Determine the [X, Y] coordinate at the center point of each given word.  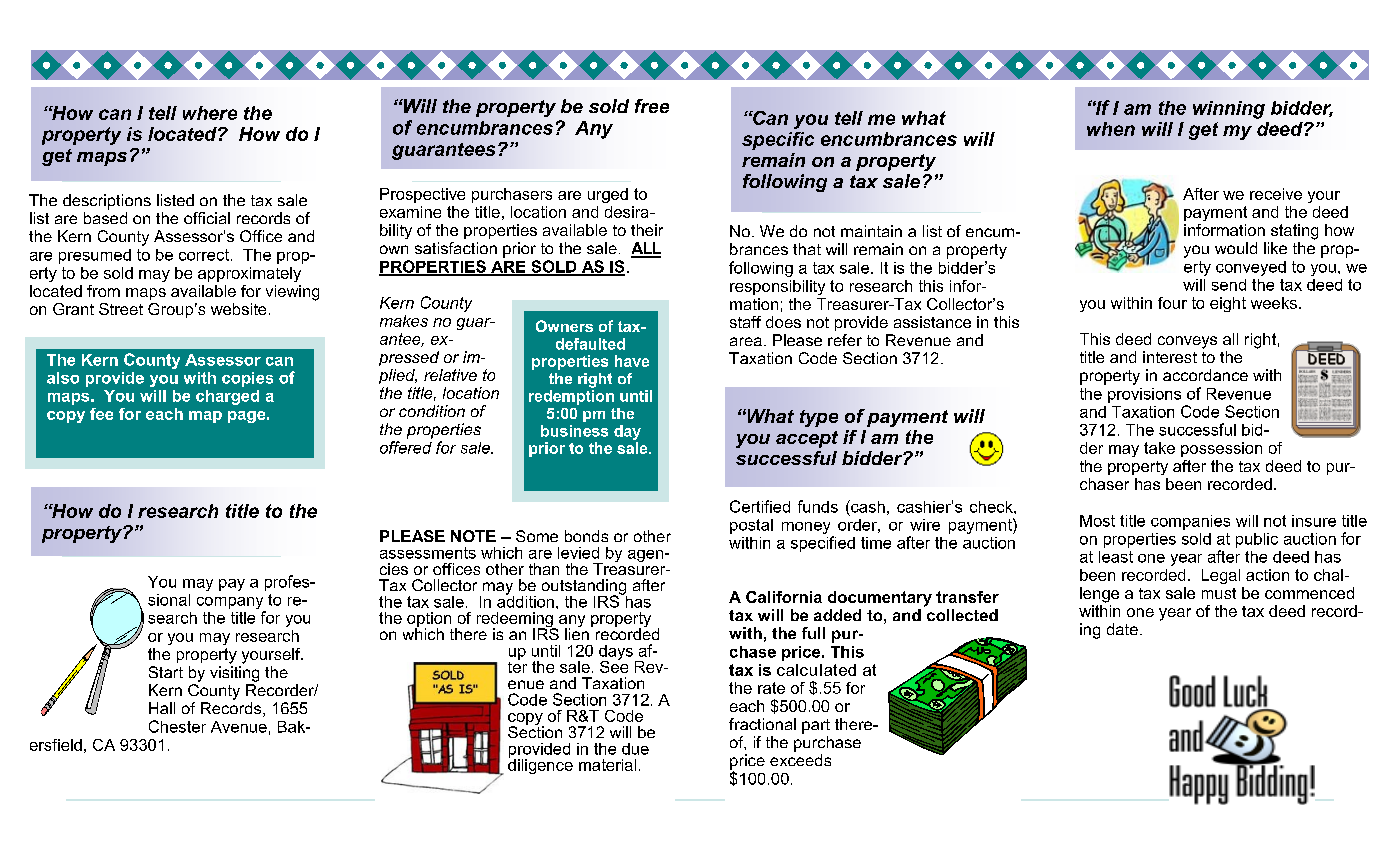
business [574, 431]
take [1159, 448]
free [652, 106]
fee [101, 414]
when [1111, 129]
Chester [177, 726]
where [210, 113]
